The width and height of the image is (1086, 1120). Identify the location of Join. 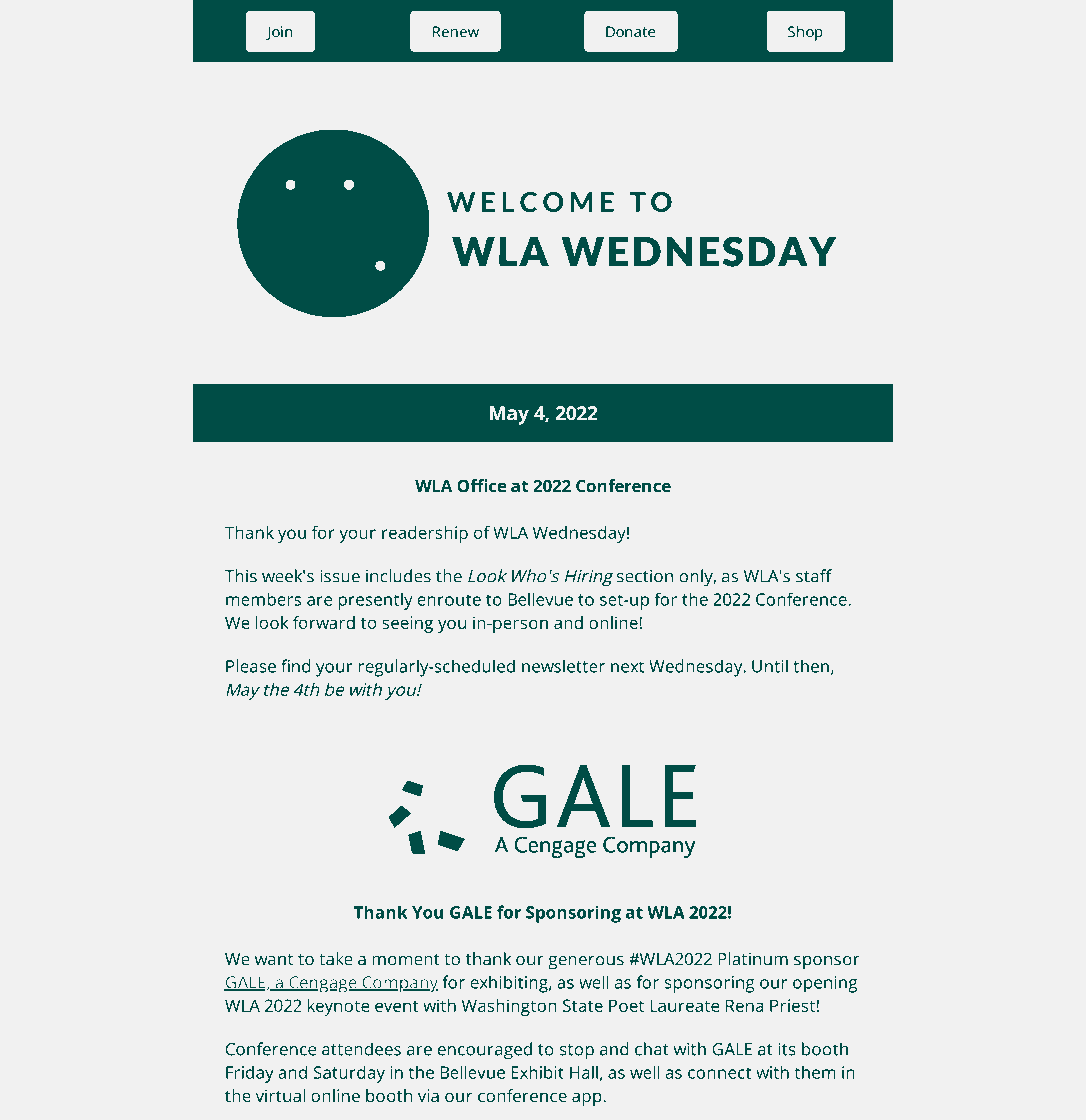
(279, 33).
